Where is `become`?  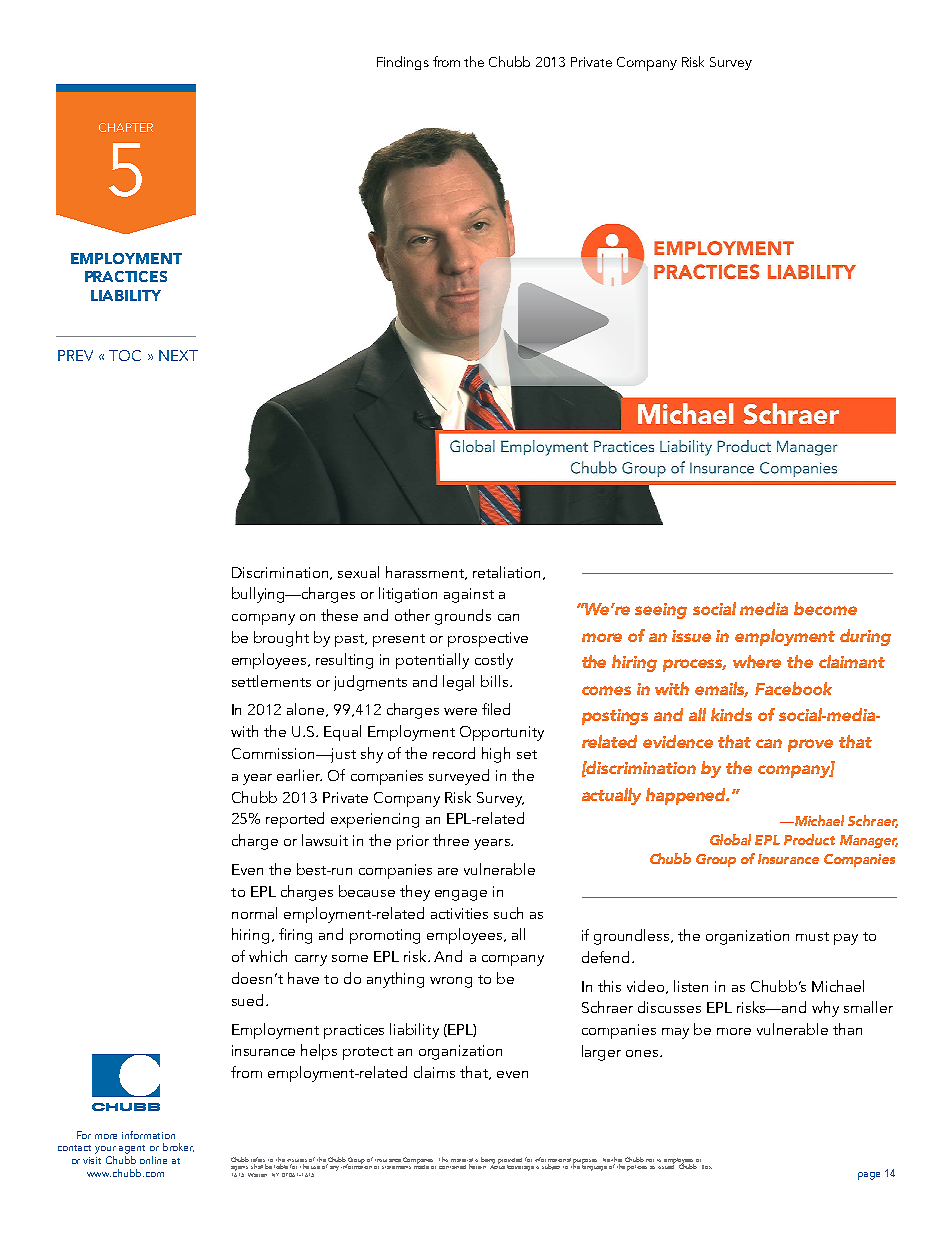 become is located at coordinates (825, 608).
